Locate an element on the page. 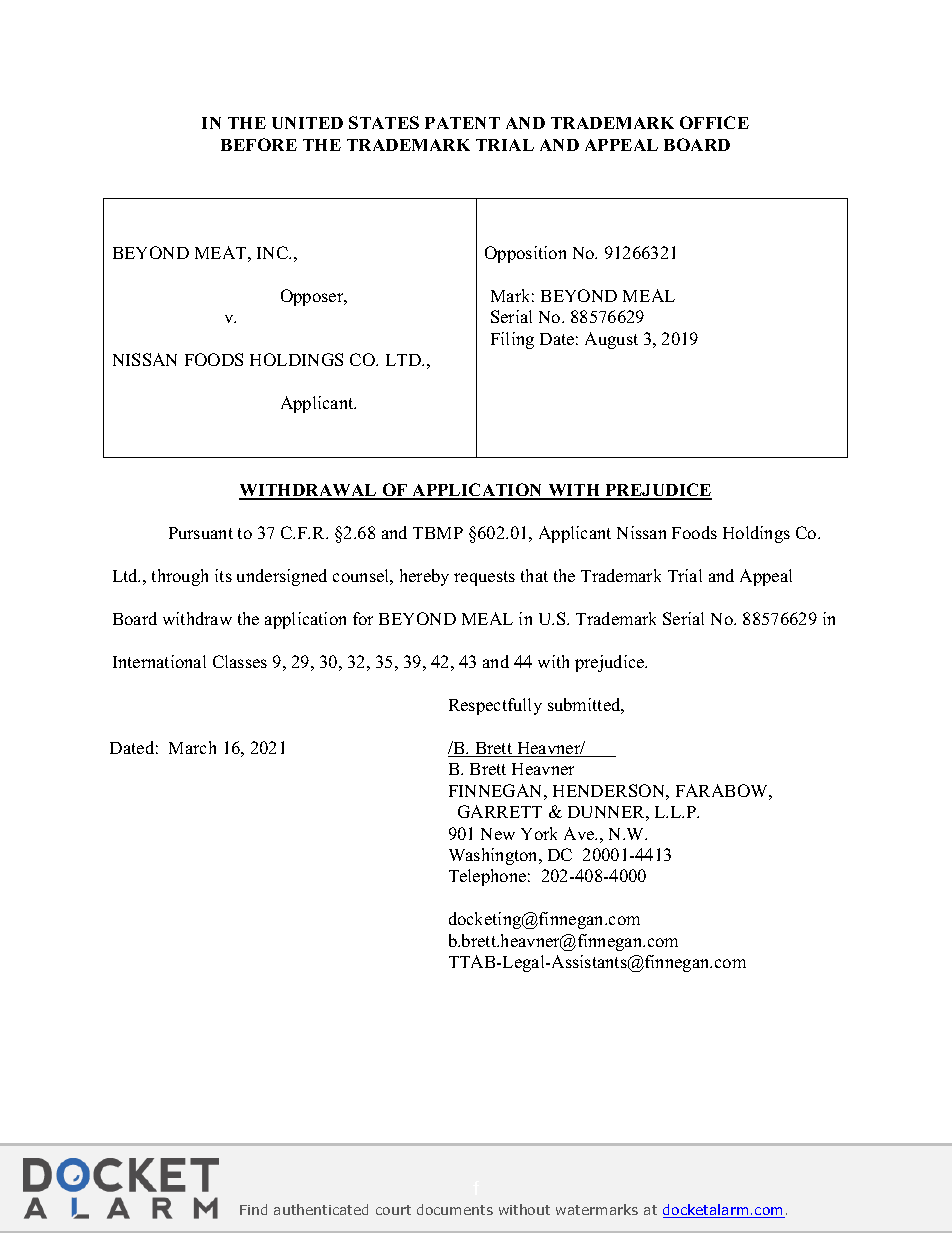 The height and width of the page is (1233, 952). that is located at coordinates (534, 575).
